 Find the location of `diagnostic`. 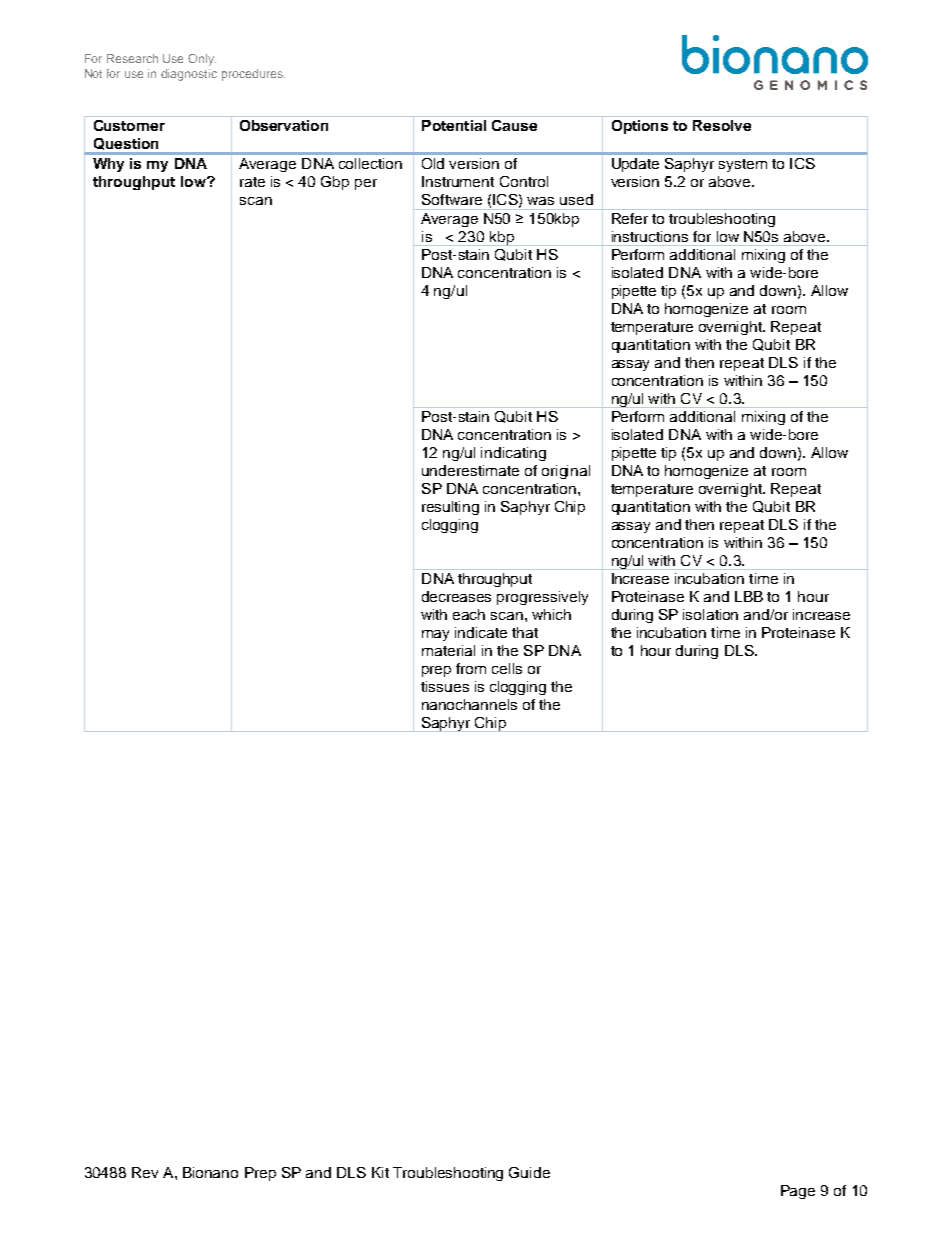

diagnostic is located at coordinates (189, 75).
